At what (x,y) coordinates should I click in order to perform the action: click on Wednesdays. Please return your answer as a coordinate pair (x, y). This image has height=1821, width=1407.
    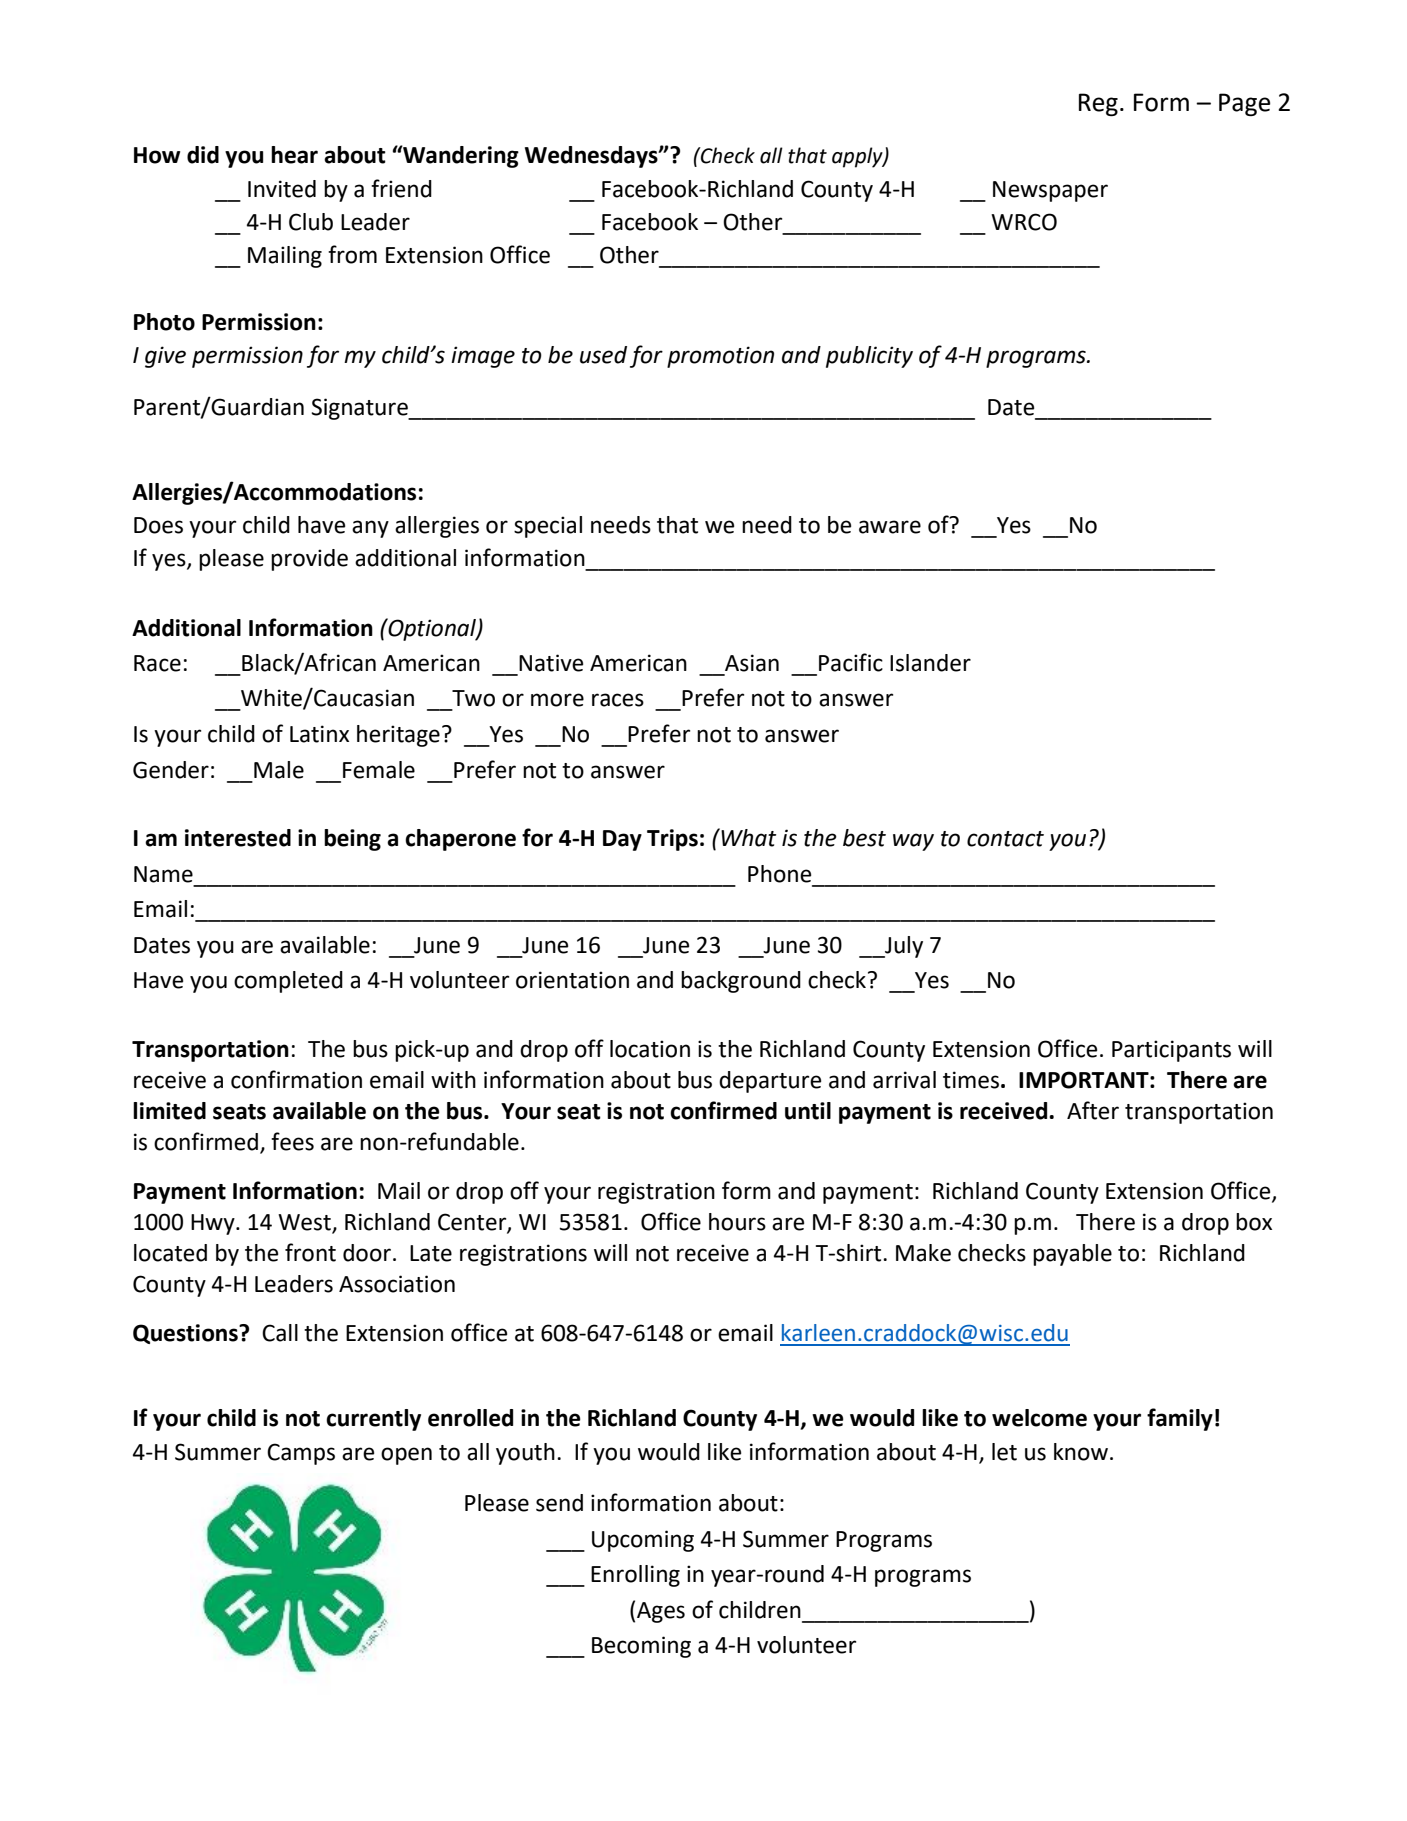
    Looking at the image, I should click on (592, 157).
